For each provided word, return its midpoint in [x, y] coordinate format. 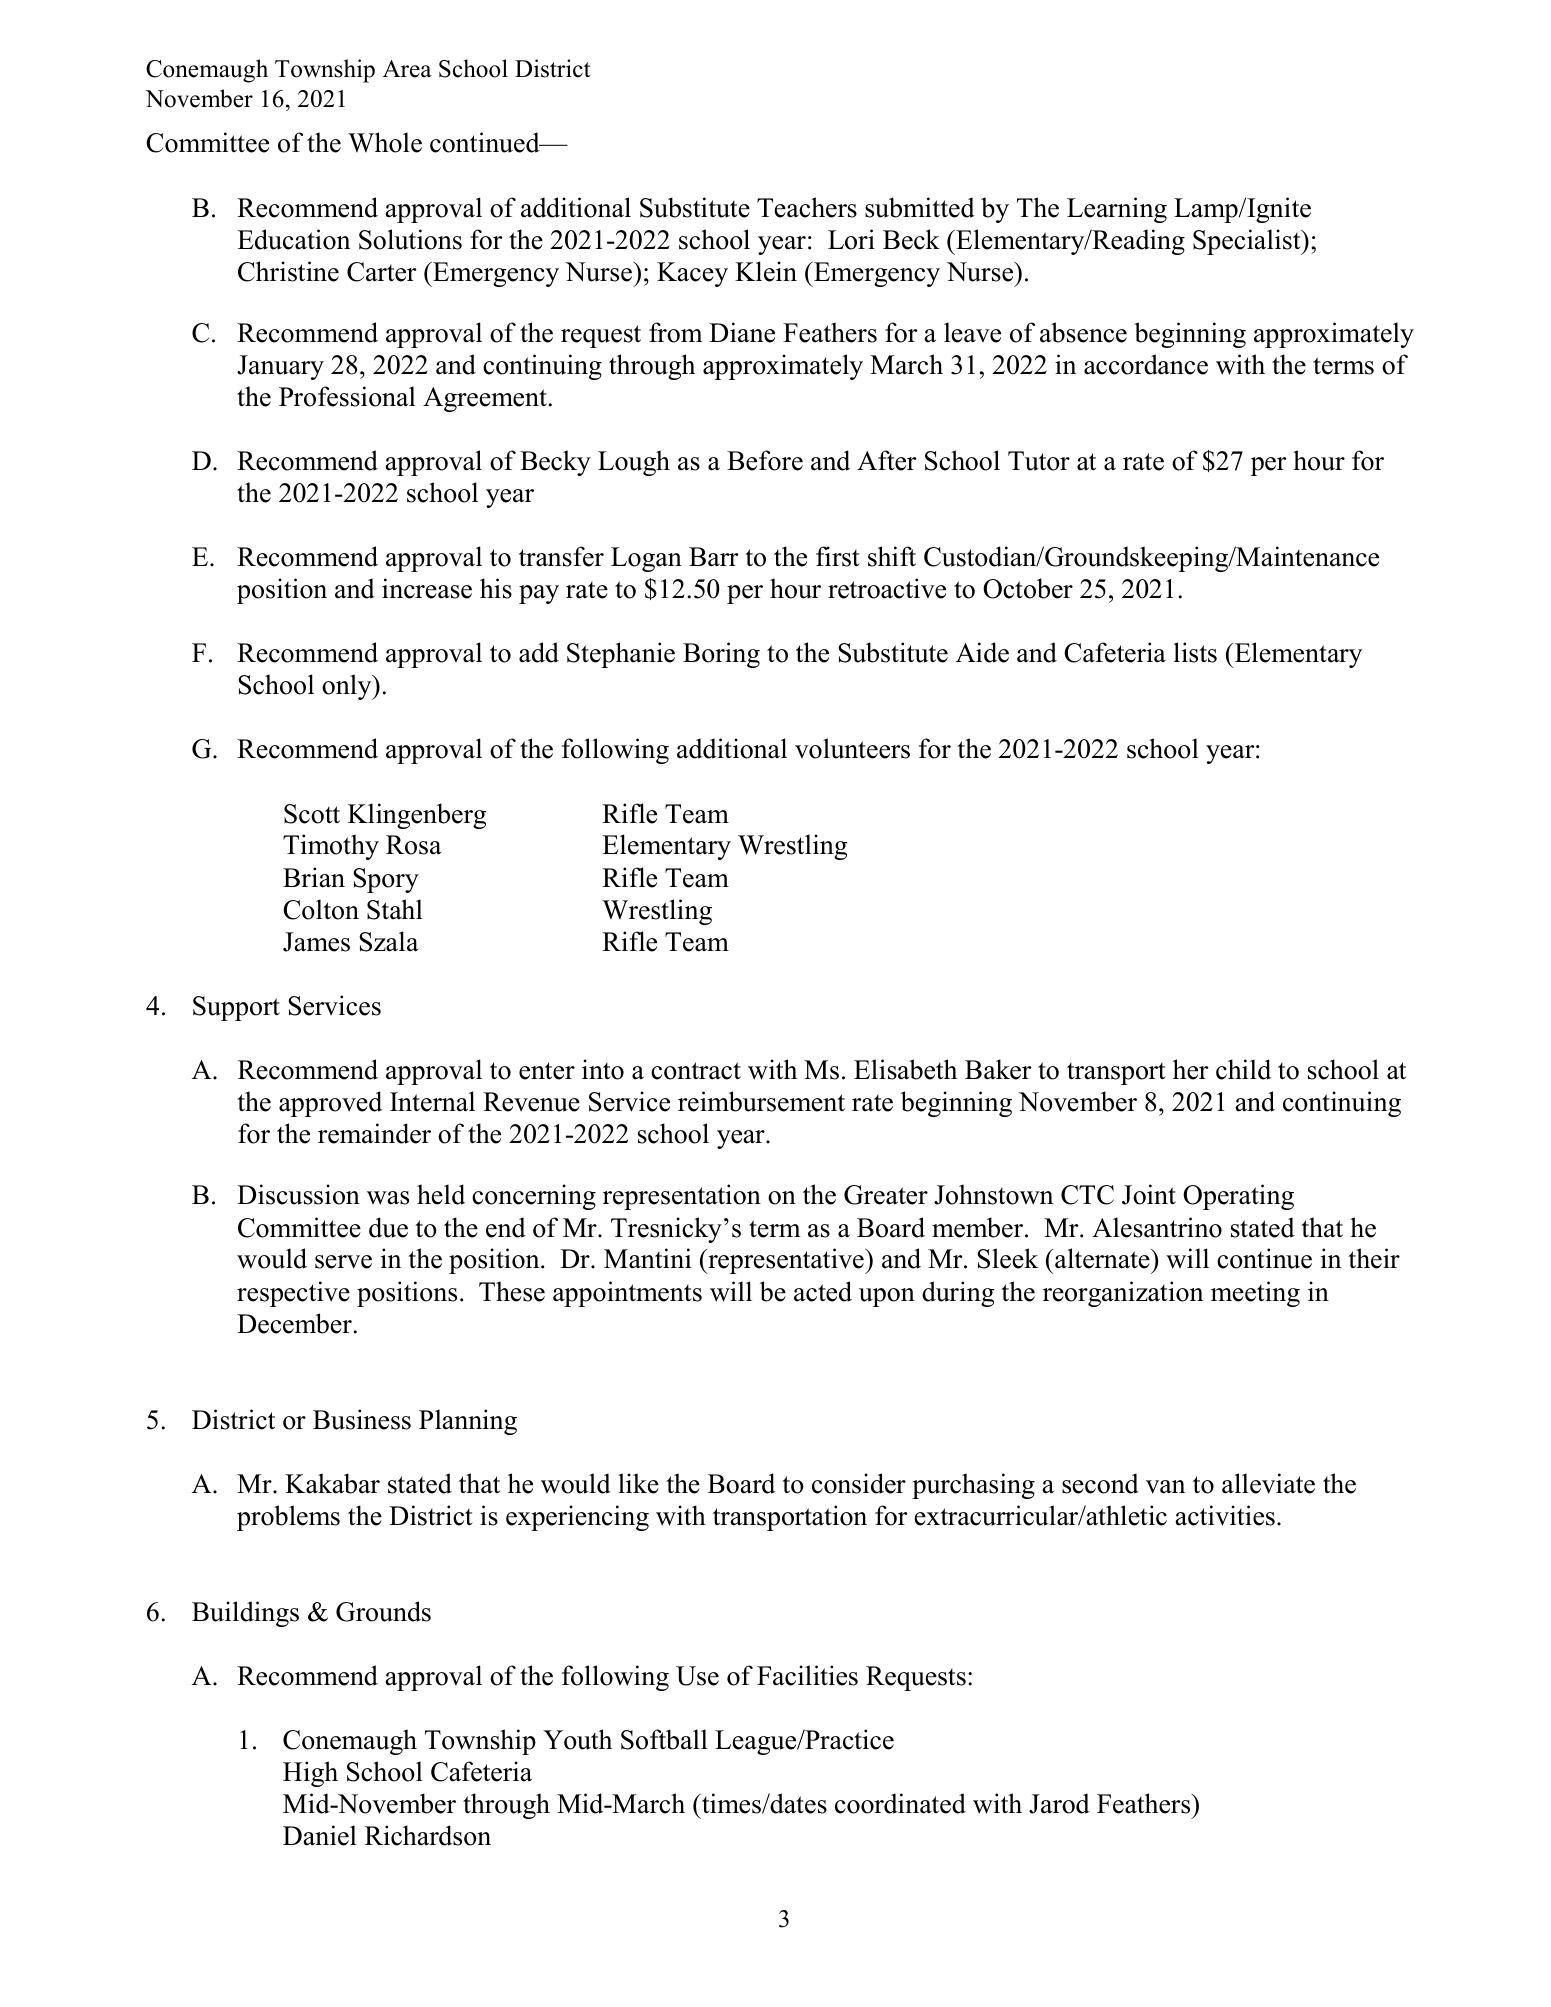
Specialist [1248, 242]
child [1243, 1069]
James [316, 942]
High [310, 1774]
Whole [385, 142]
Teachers [807, 207]
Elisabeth [905, 1069]
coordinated [900, 1803]
